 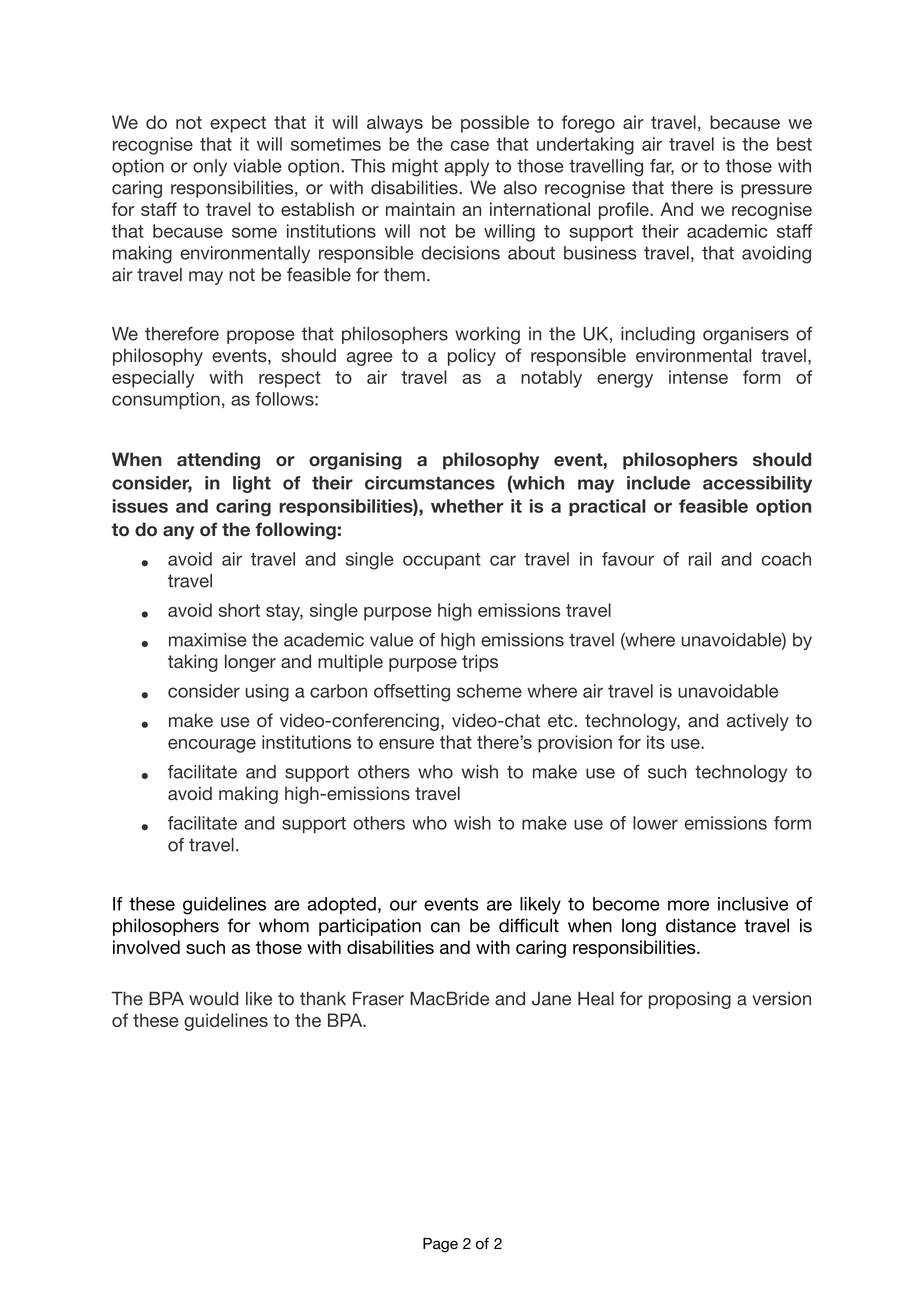 What do you see at coordinates (440, 1245) in the image?
I see `Page` at bounding box center [440, 1245].
